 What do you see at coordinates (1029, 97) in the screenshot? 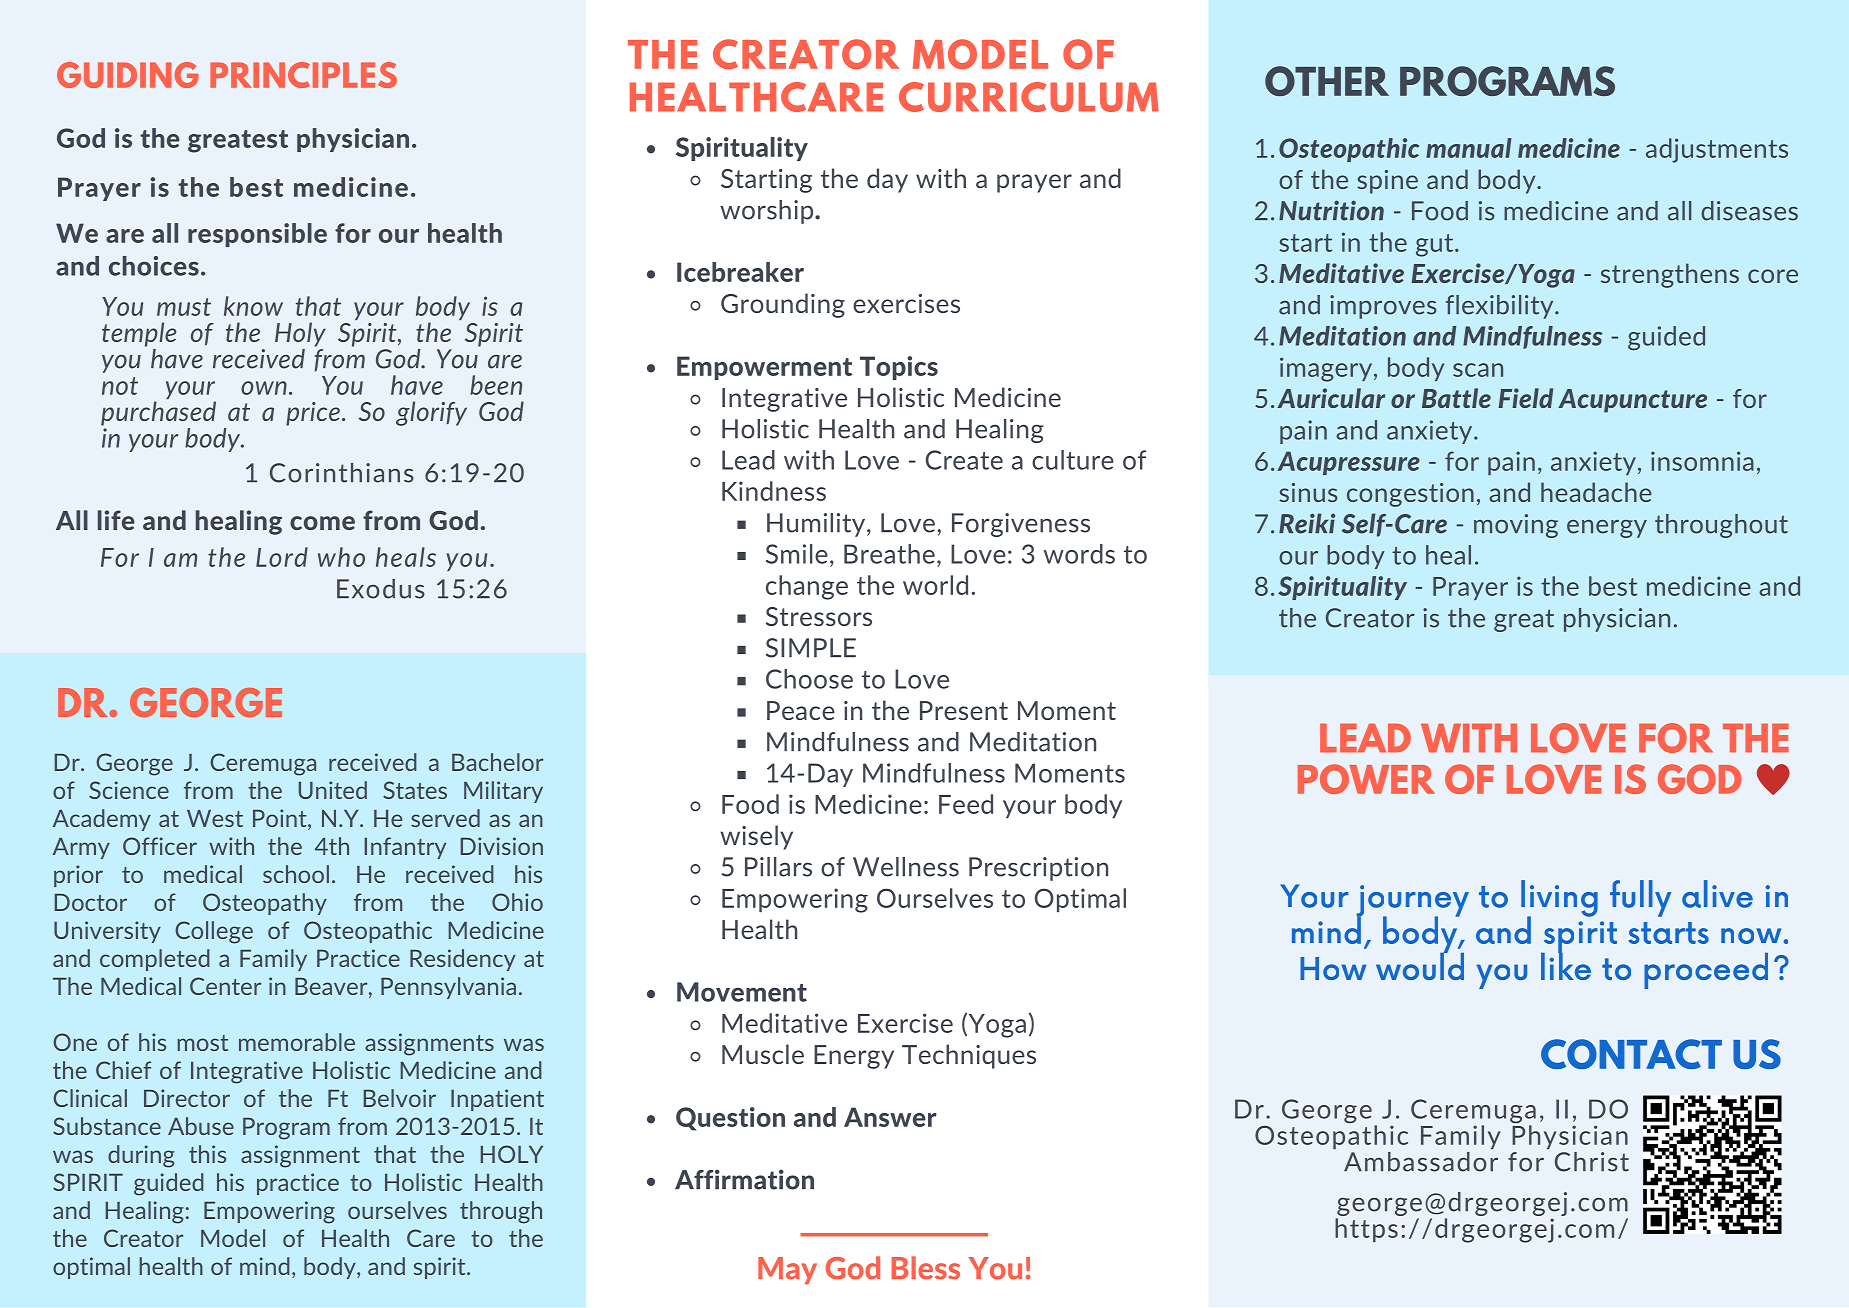
I see `CURRICULUM` at bounding box center [1029, 97].
